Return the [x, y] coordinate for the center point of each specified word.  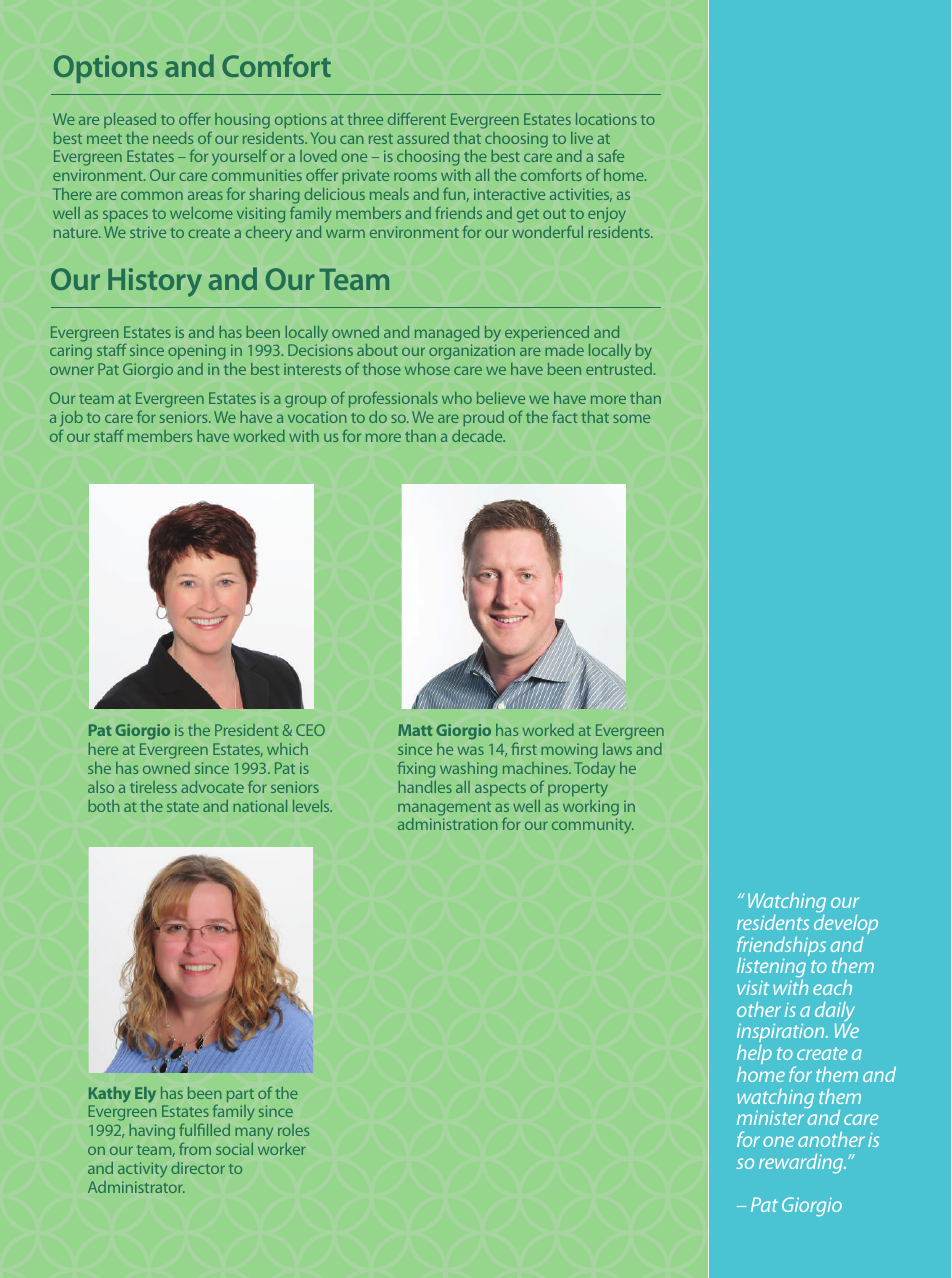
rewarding [802, 1163]
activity [142, 1169]
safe [611, 156]
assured [423, 138]
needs [173, 138]
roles [293, 1130]
